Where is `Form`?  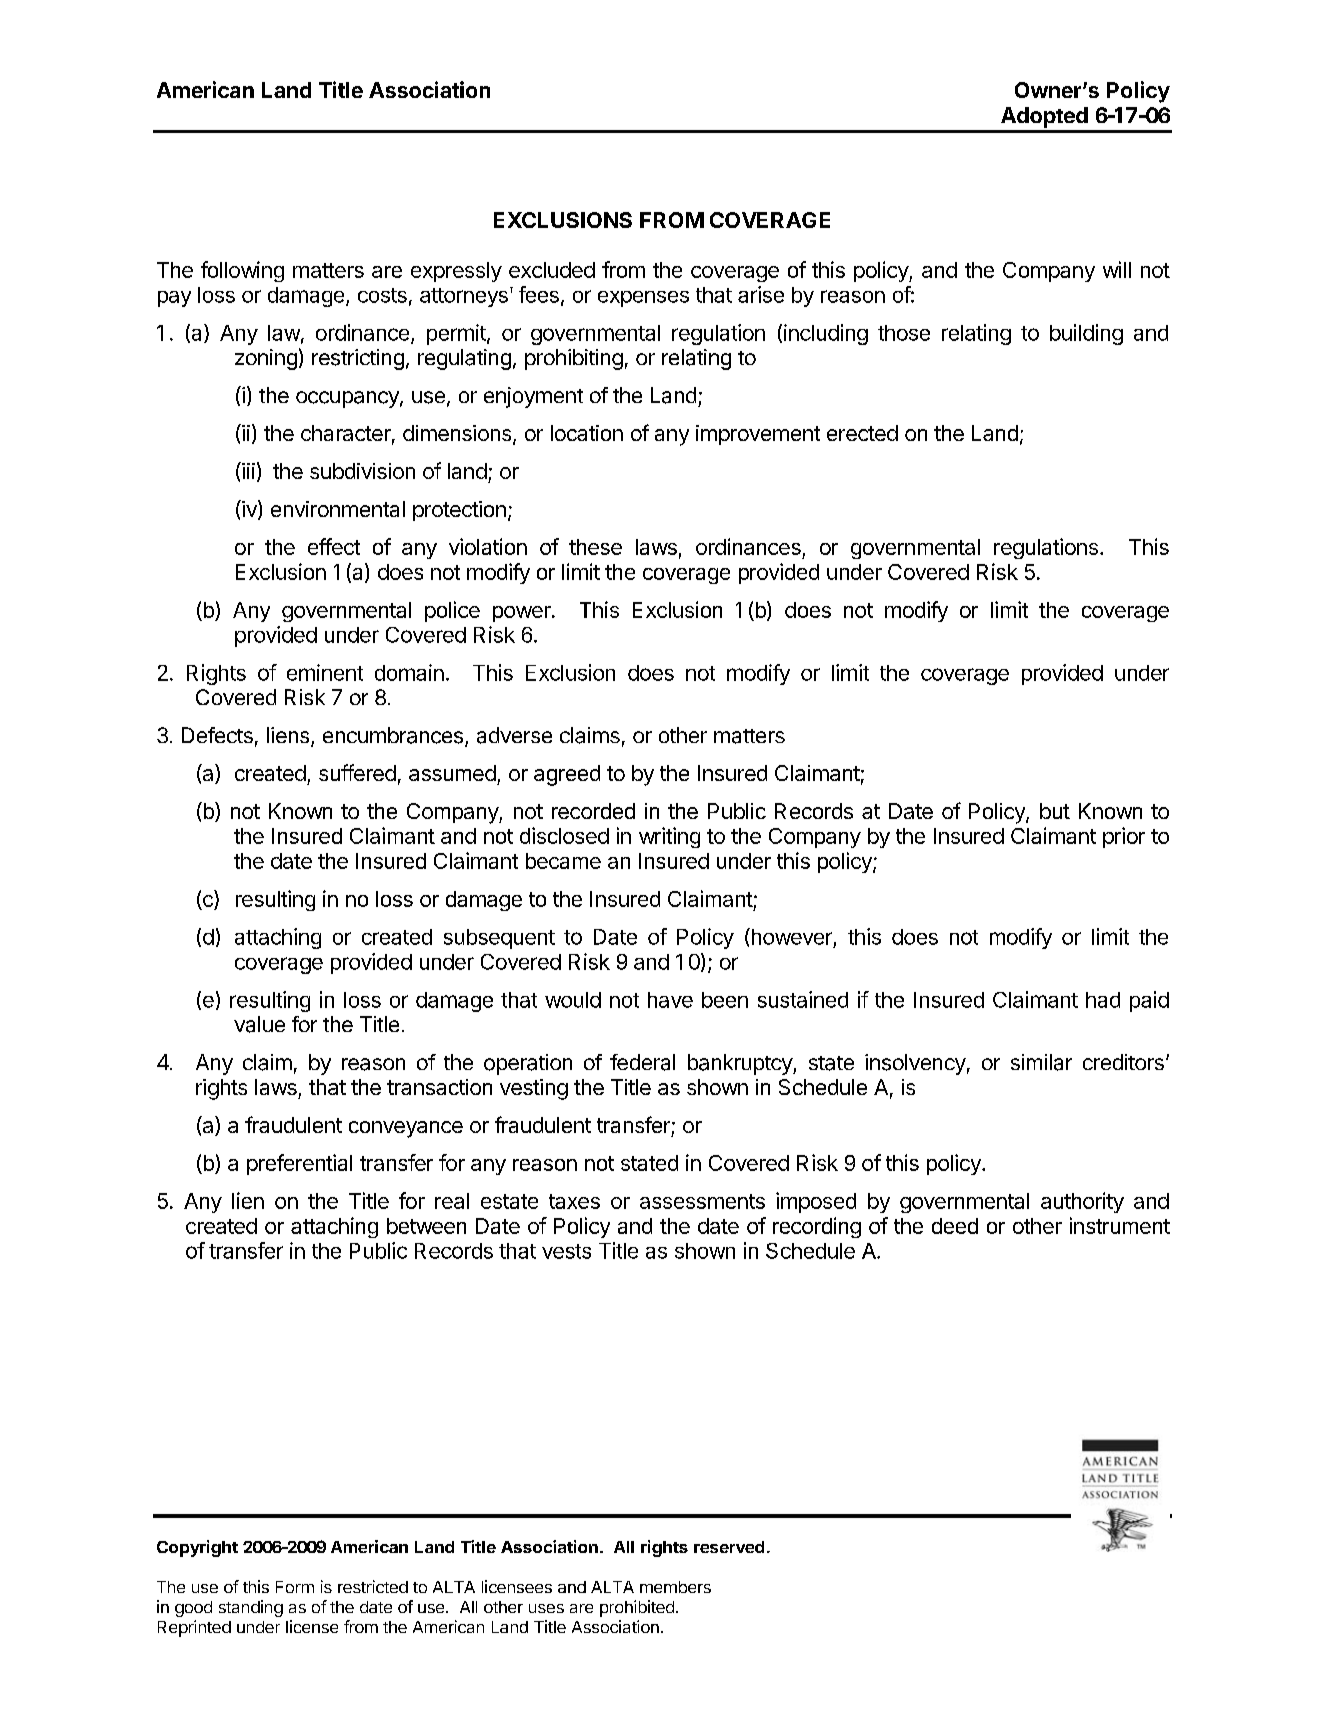
Form is located at coordinates (295, 1587).
